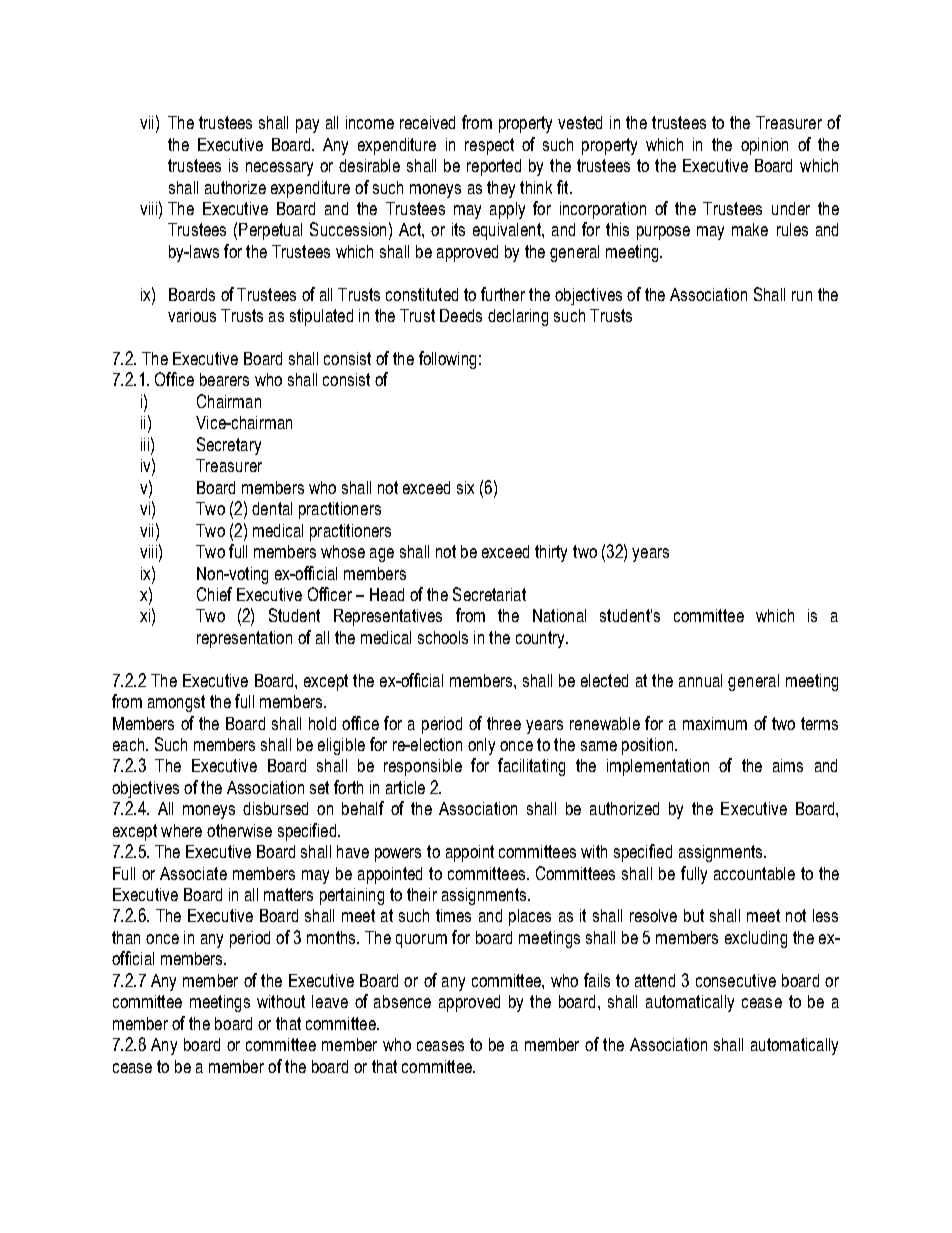 This screenshot has width=952, height=1233. I want to click on than, so click(126, 937).
